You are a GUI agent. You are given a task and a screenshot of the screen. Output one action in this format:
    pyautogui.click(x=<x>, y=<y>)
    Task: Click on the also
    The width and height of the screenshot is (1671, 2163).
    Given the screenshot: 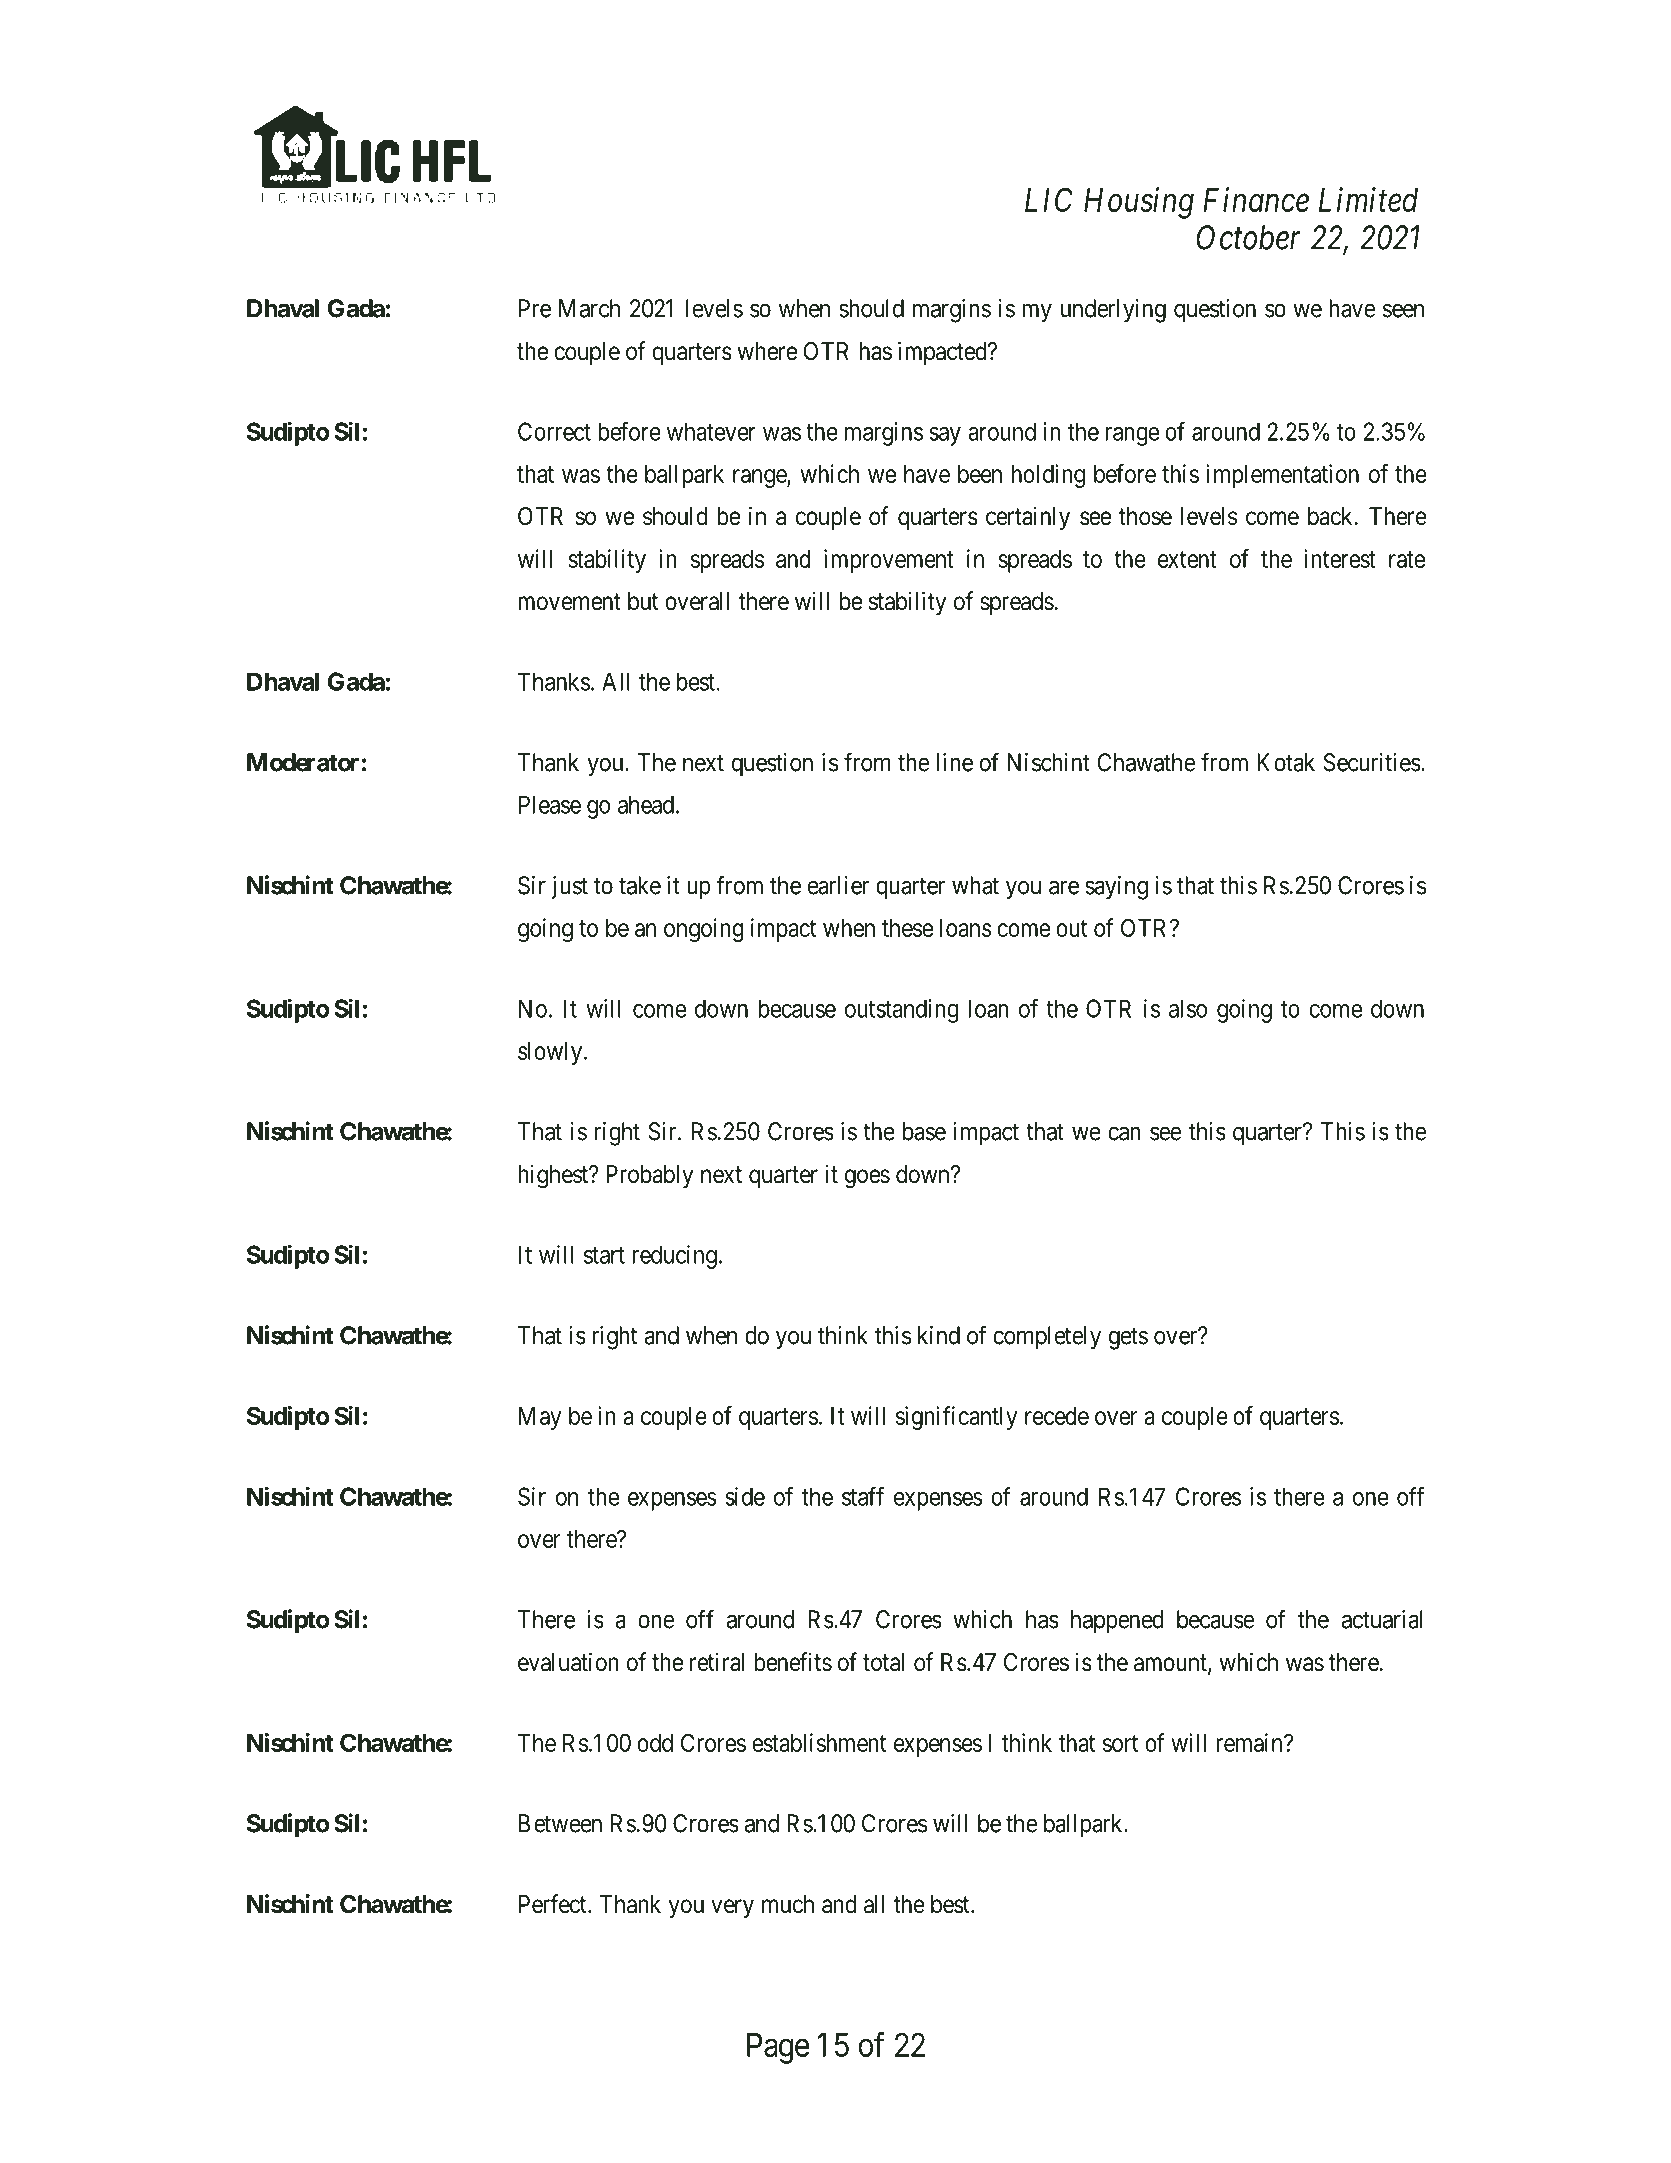 What is the action you would take?
    pyautogui.click(x=1188, y=1008)
